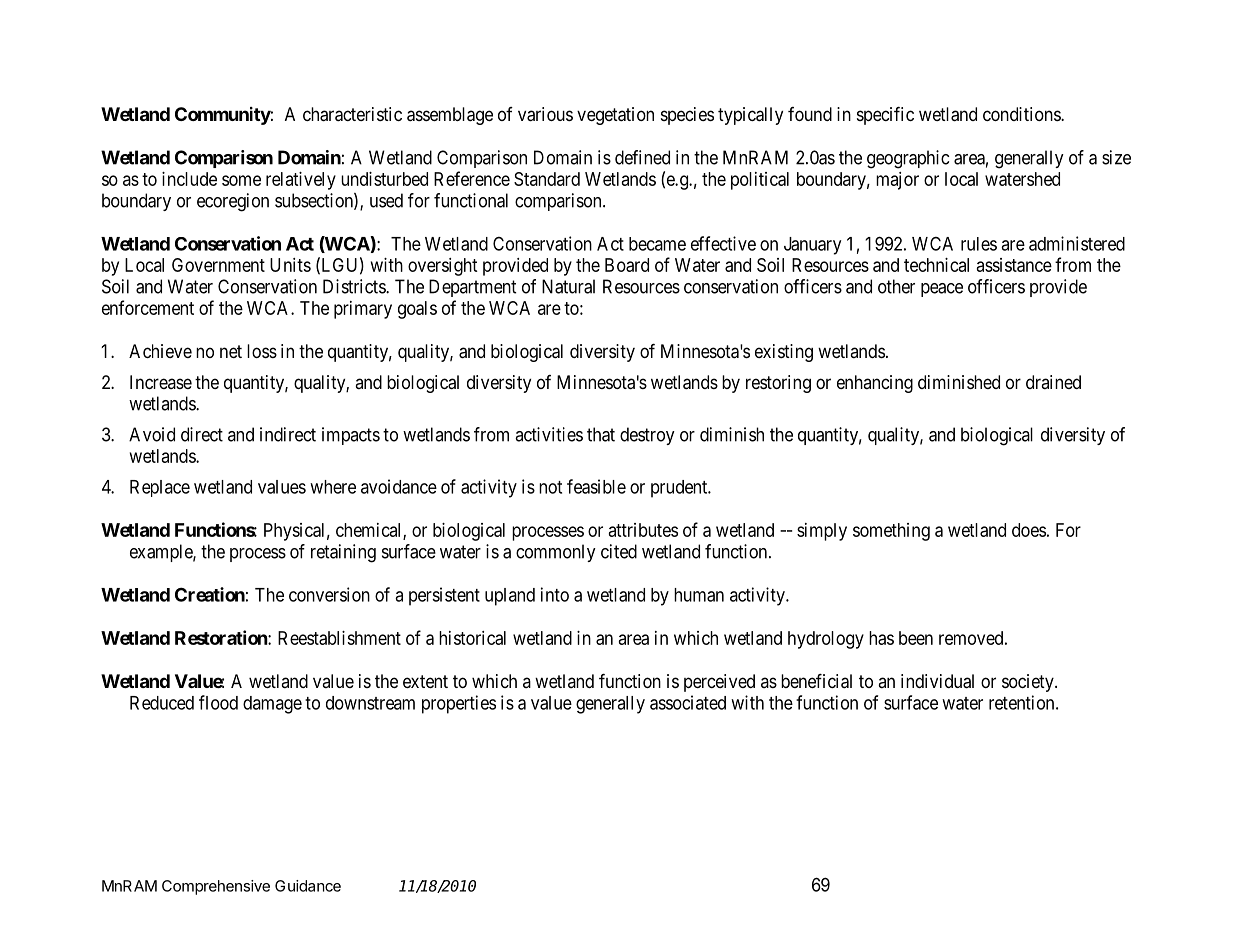 The image size is (1233, 952). I want to click on where, so click(333, 487).
